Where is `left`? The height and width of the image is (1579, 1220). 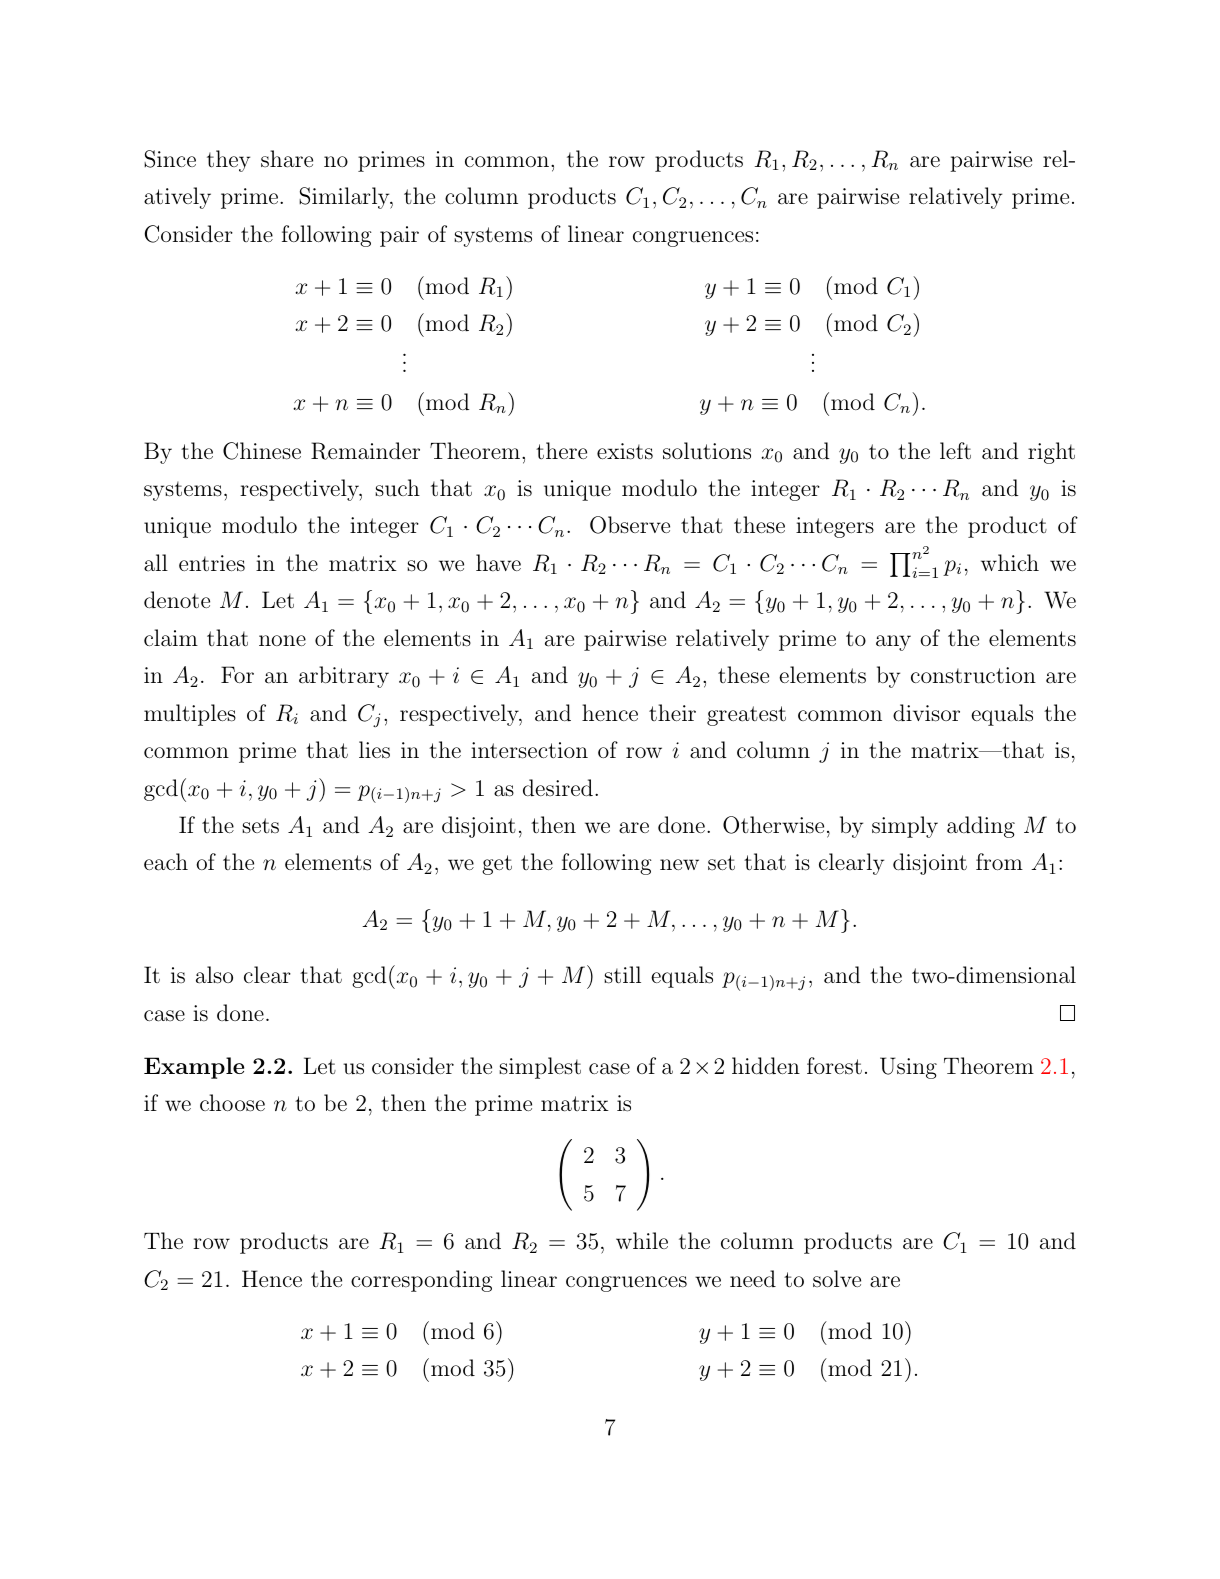
left is located at coordinates (955, 451).
